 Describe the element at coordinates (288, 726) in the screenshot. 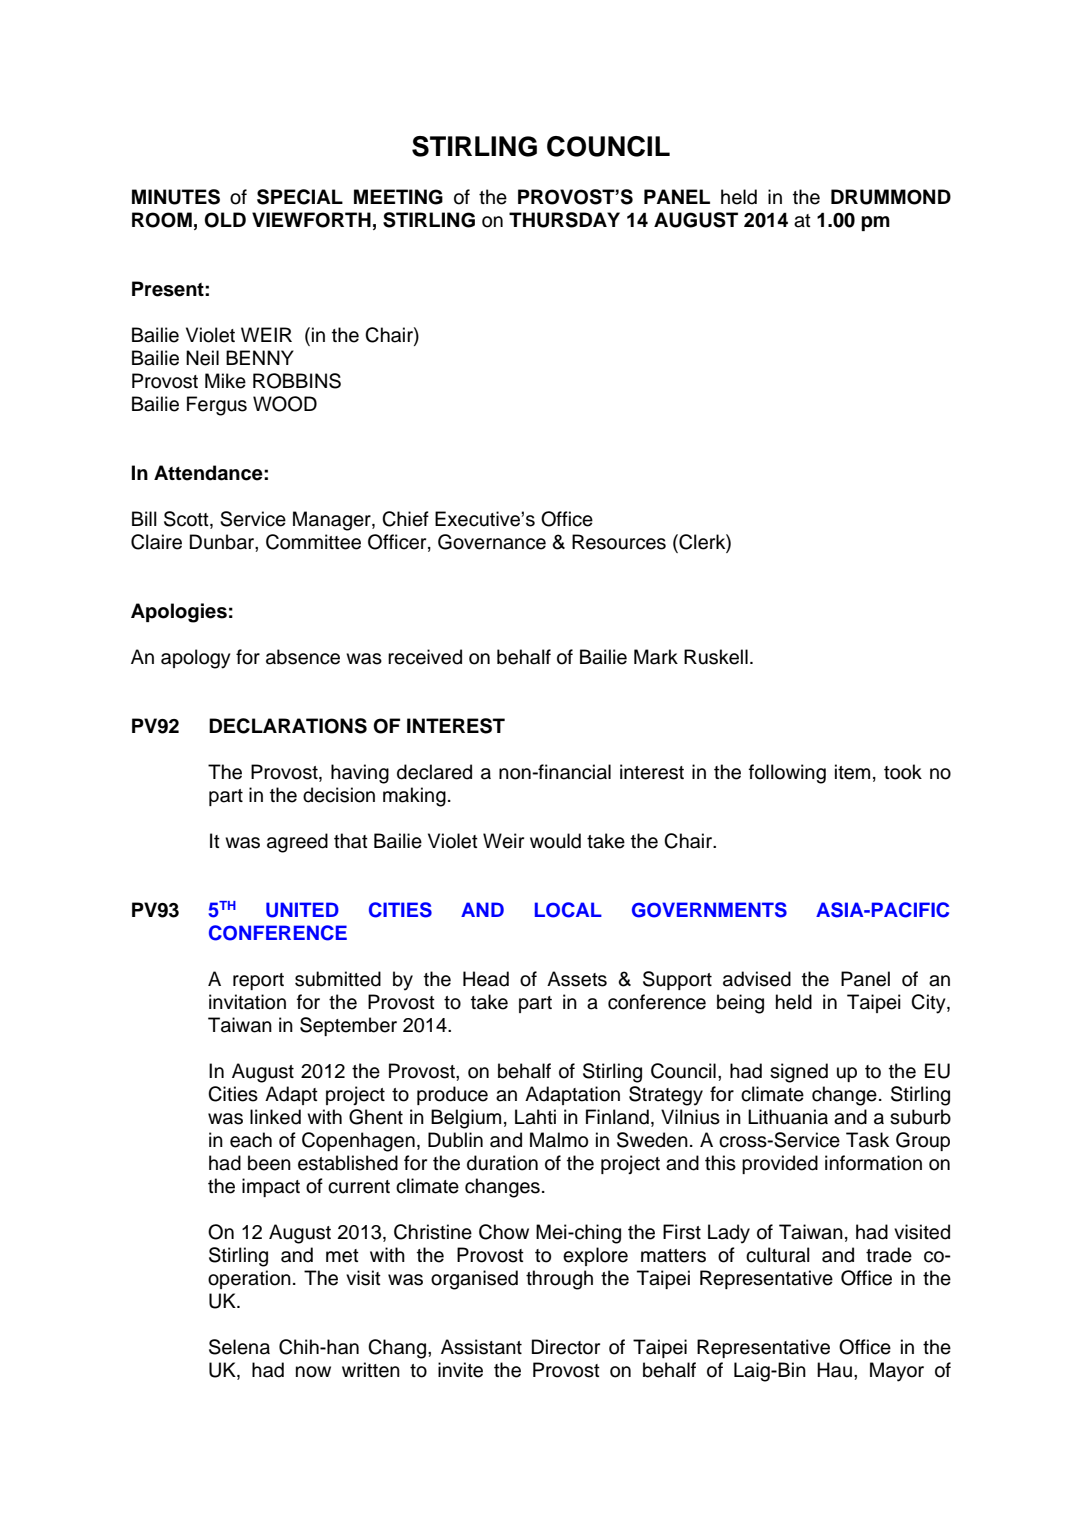

I see `DECLARATIONS` at that location.
